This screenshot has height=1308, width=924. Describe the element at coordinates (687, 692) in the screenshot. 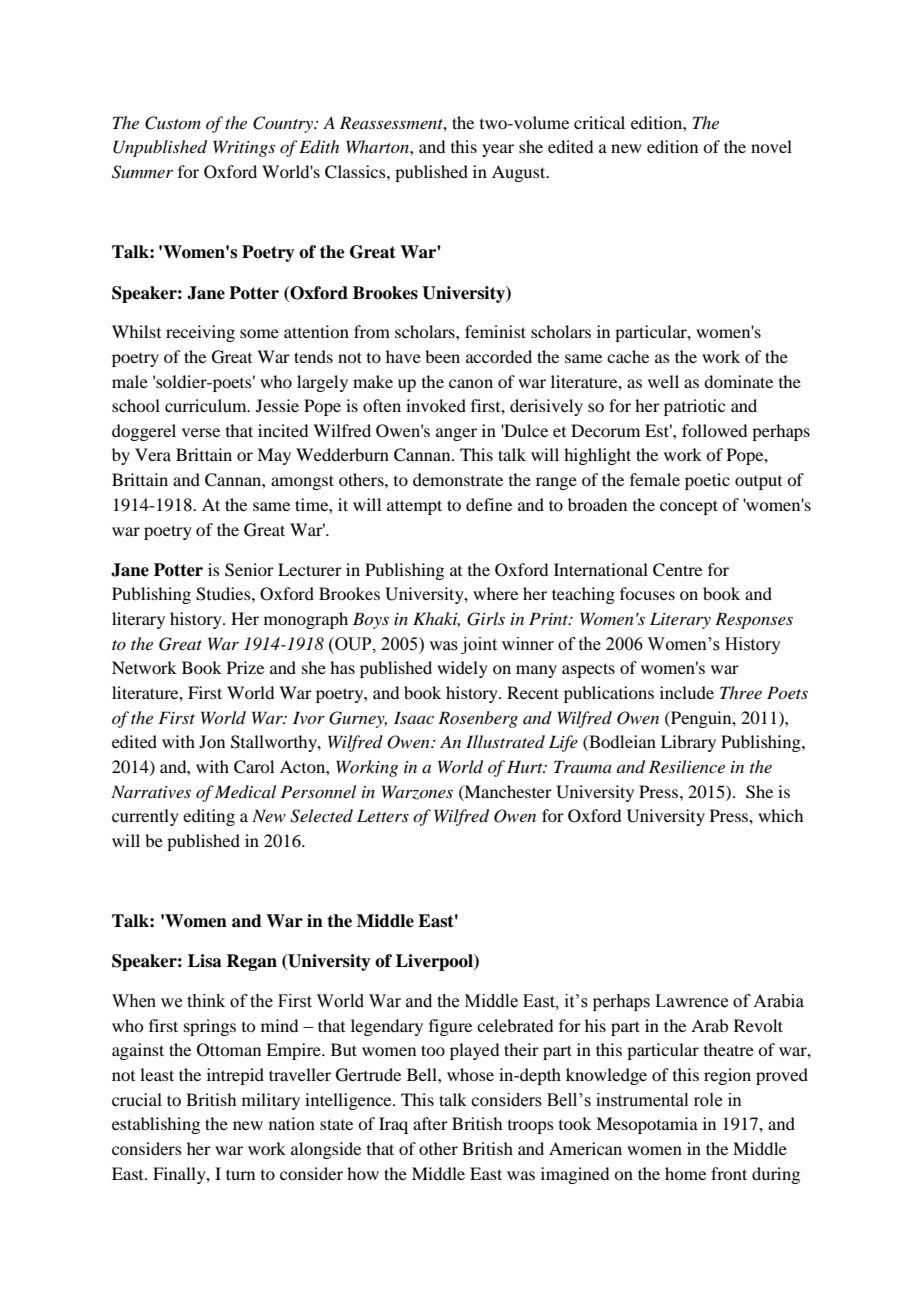

I see `include` at that location.
